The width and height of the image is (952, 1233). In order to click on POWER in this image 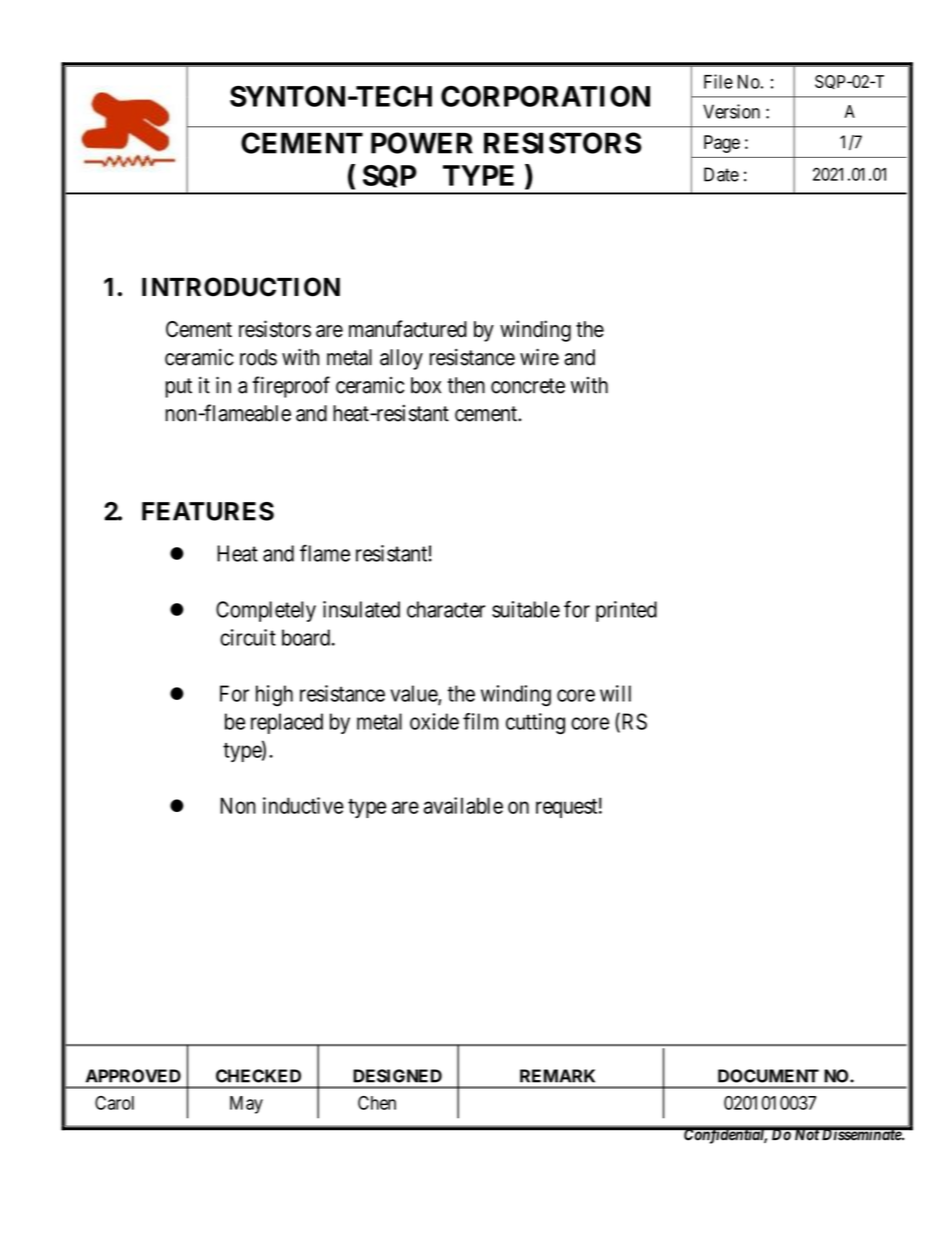, I will do `click(422, 143)`.
